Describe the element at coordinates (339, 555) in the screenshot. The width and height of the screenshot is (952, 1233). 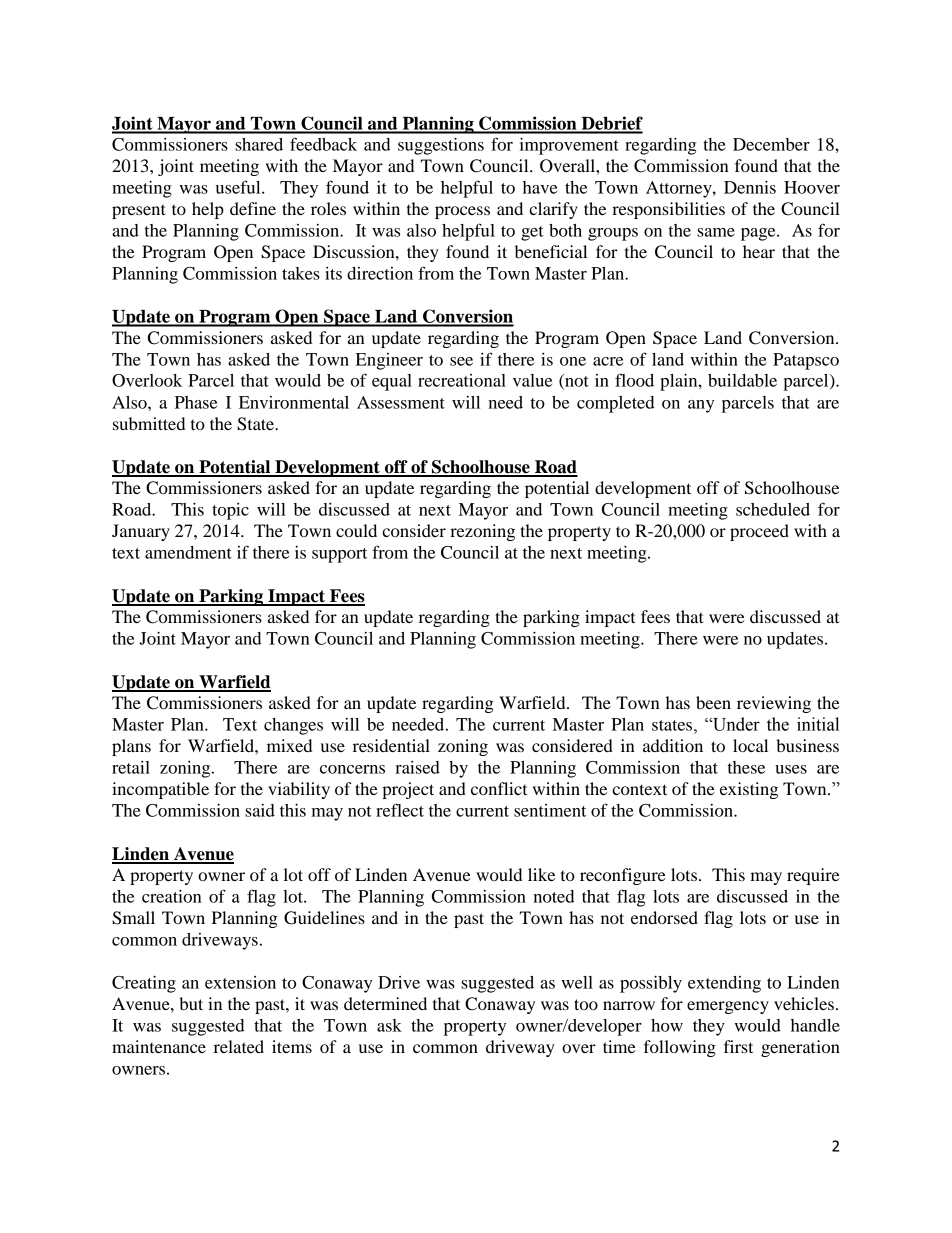
I see `support` at that location.
